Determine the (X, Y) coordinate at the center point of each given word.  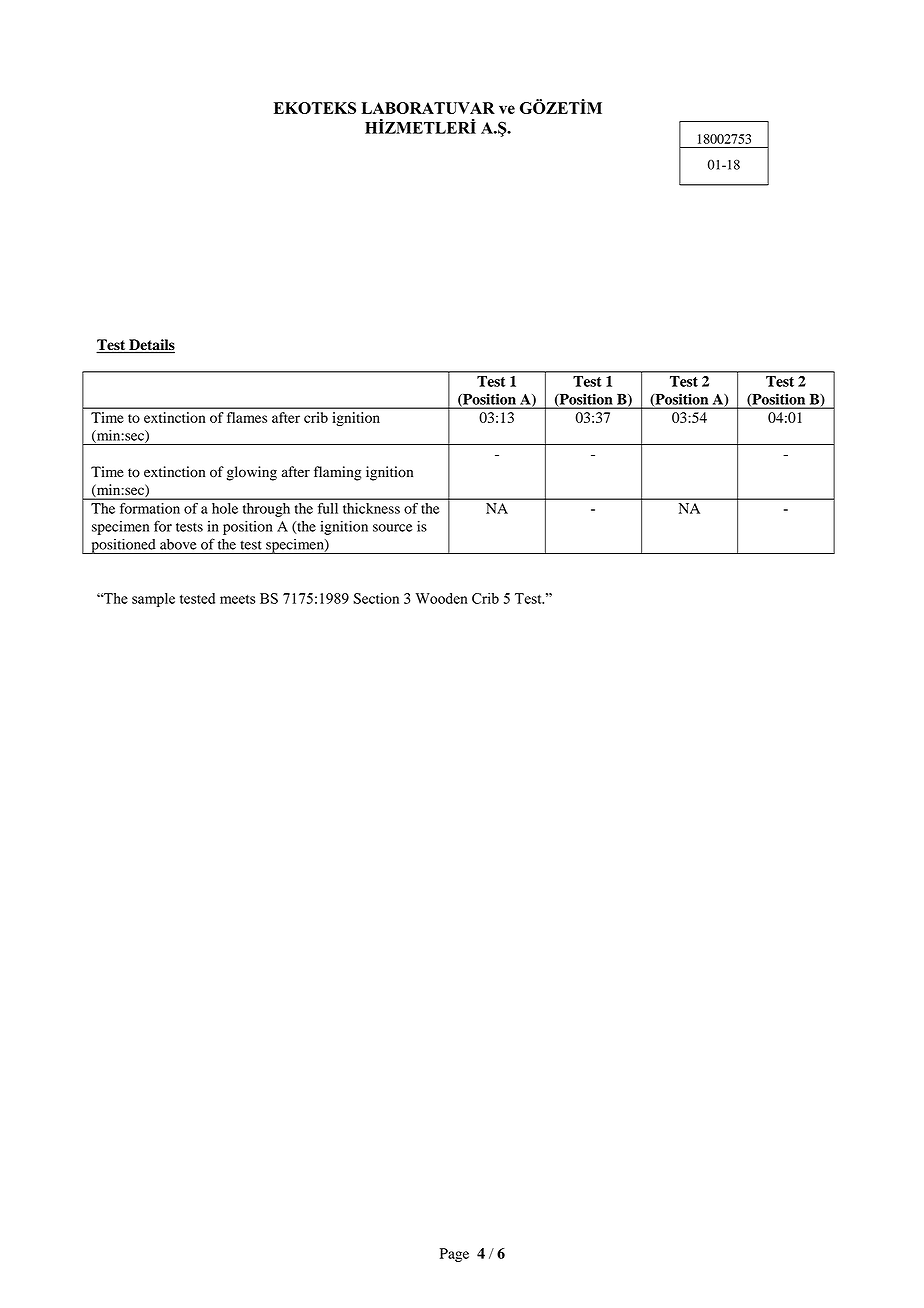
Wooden (442, 598)
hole (225, 508)
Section (376, 598)
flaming (337, 473)
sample (153, 600)
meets (237, 599)
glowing (252, 473)
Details (151, 346)
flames (247, 417)
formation (150, 508)
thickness (371, 508)
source (393, 528)
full (328, 508)
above (178, 544)
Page (454, 1255)
